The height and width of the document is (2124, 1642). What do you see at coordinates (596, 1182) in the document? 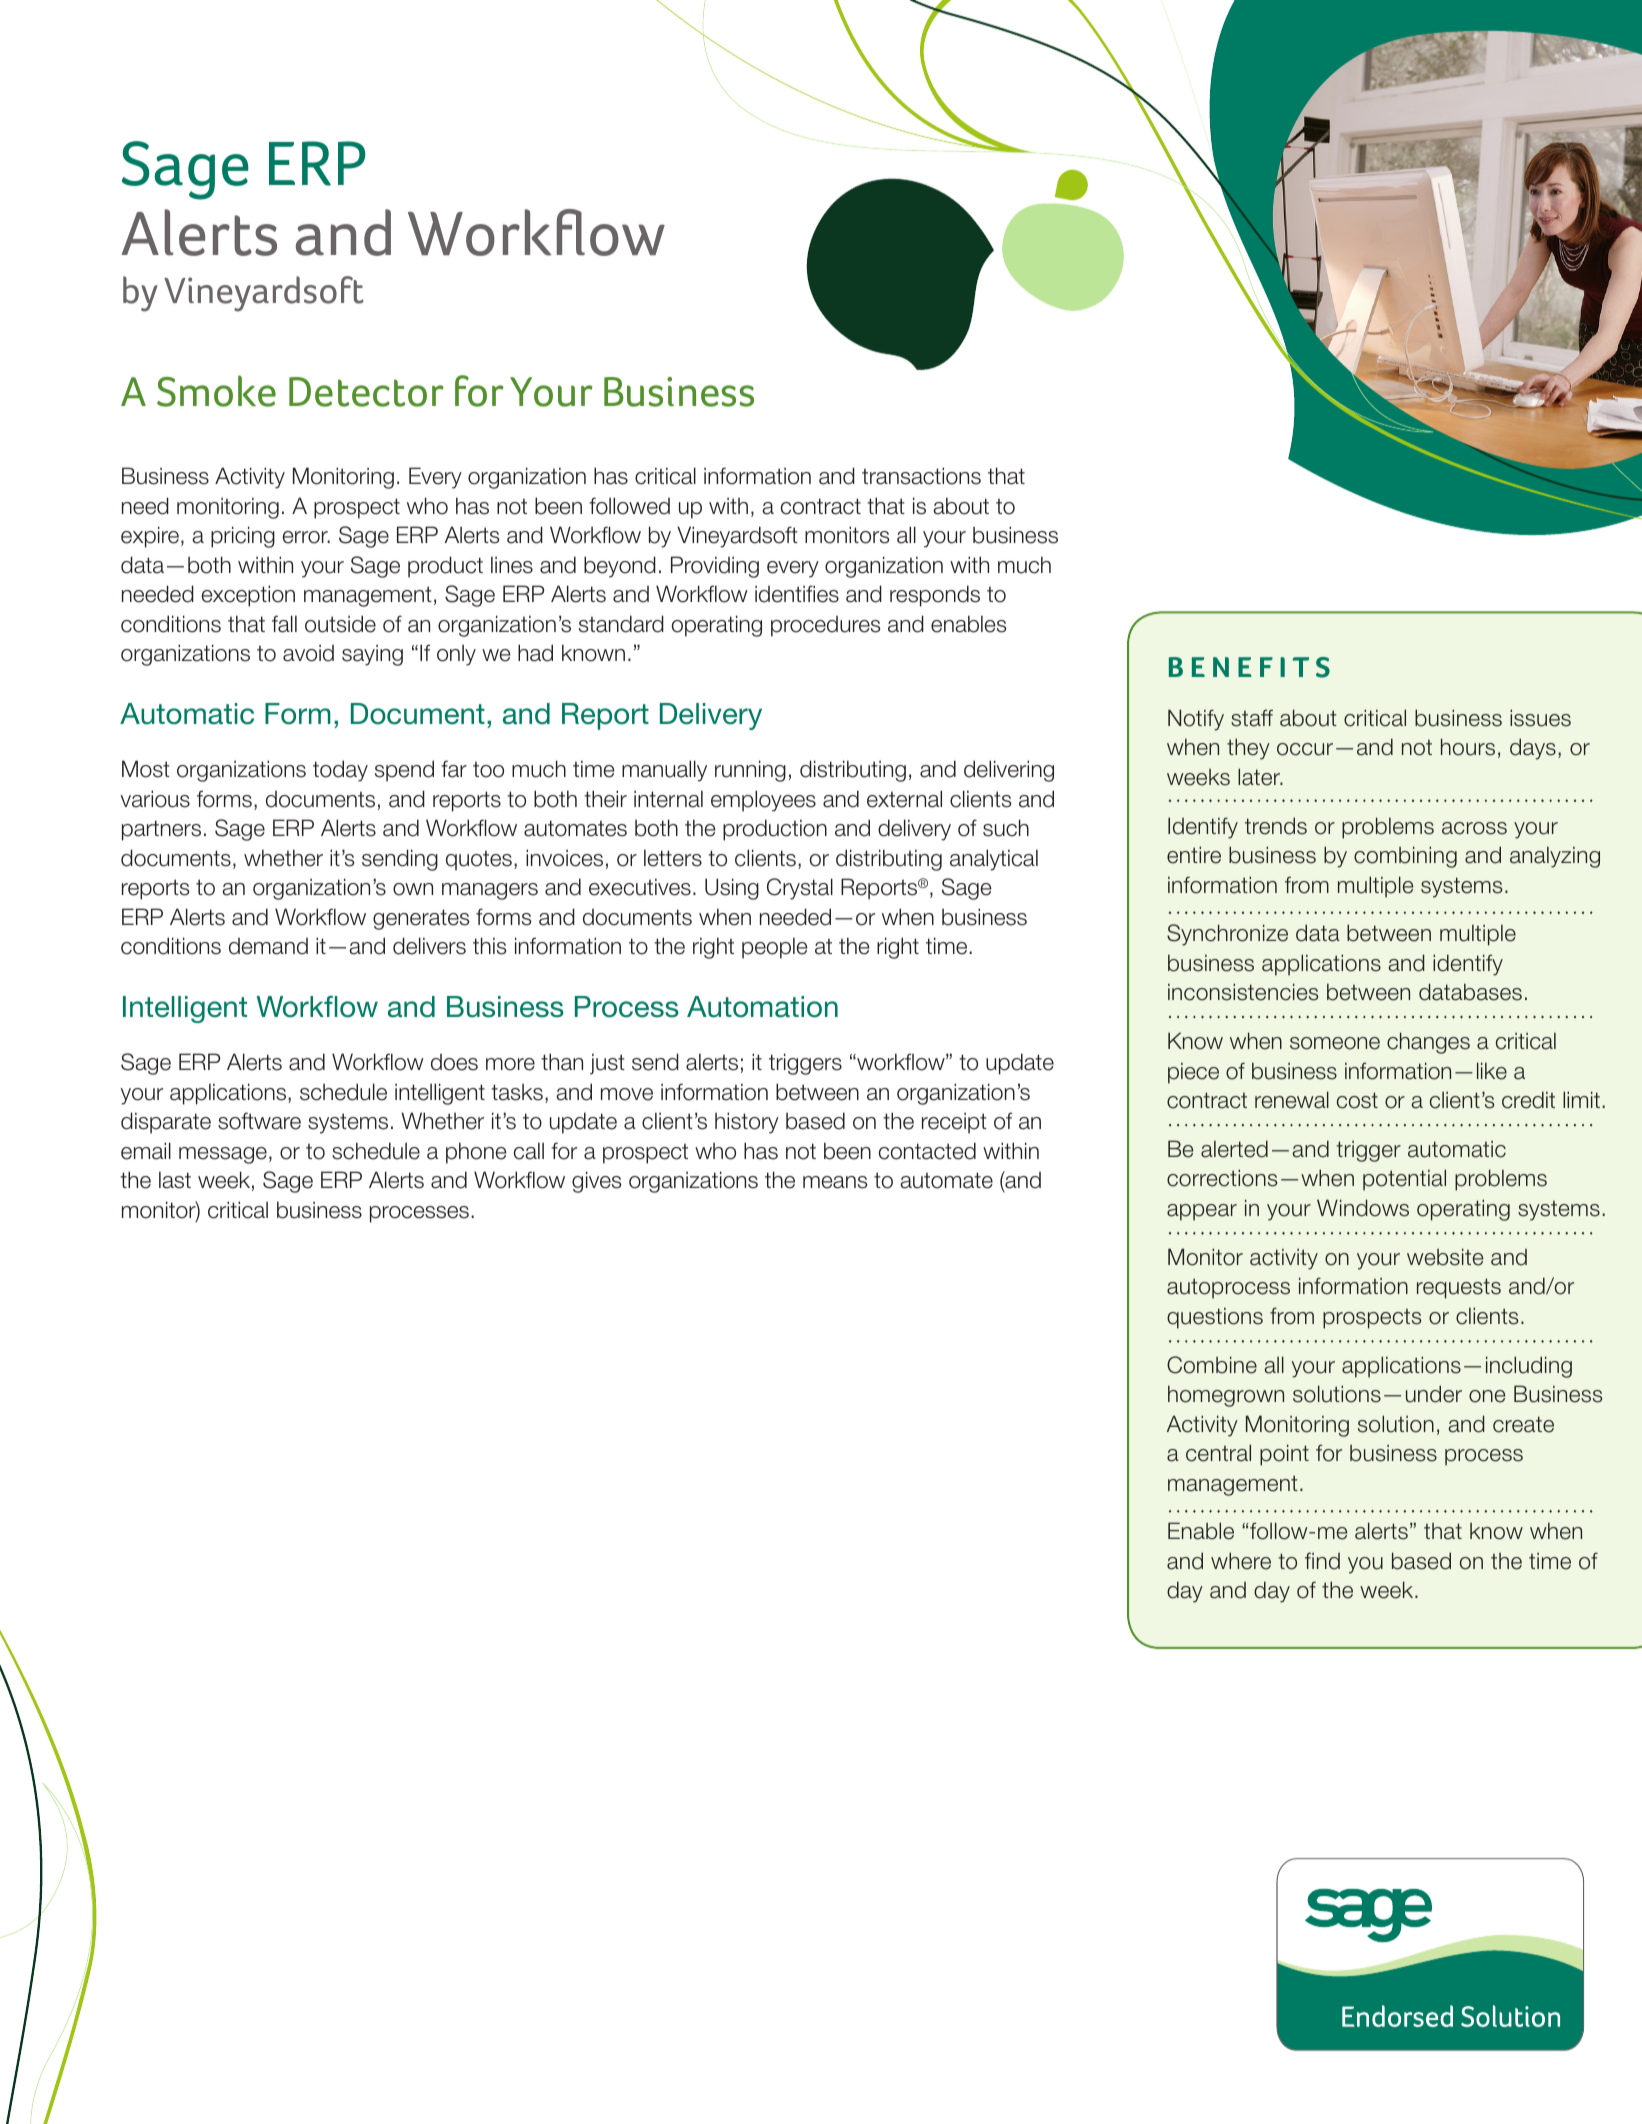
I see `gives` at bounding box center [596, 1182].
